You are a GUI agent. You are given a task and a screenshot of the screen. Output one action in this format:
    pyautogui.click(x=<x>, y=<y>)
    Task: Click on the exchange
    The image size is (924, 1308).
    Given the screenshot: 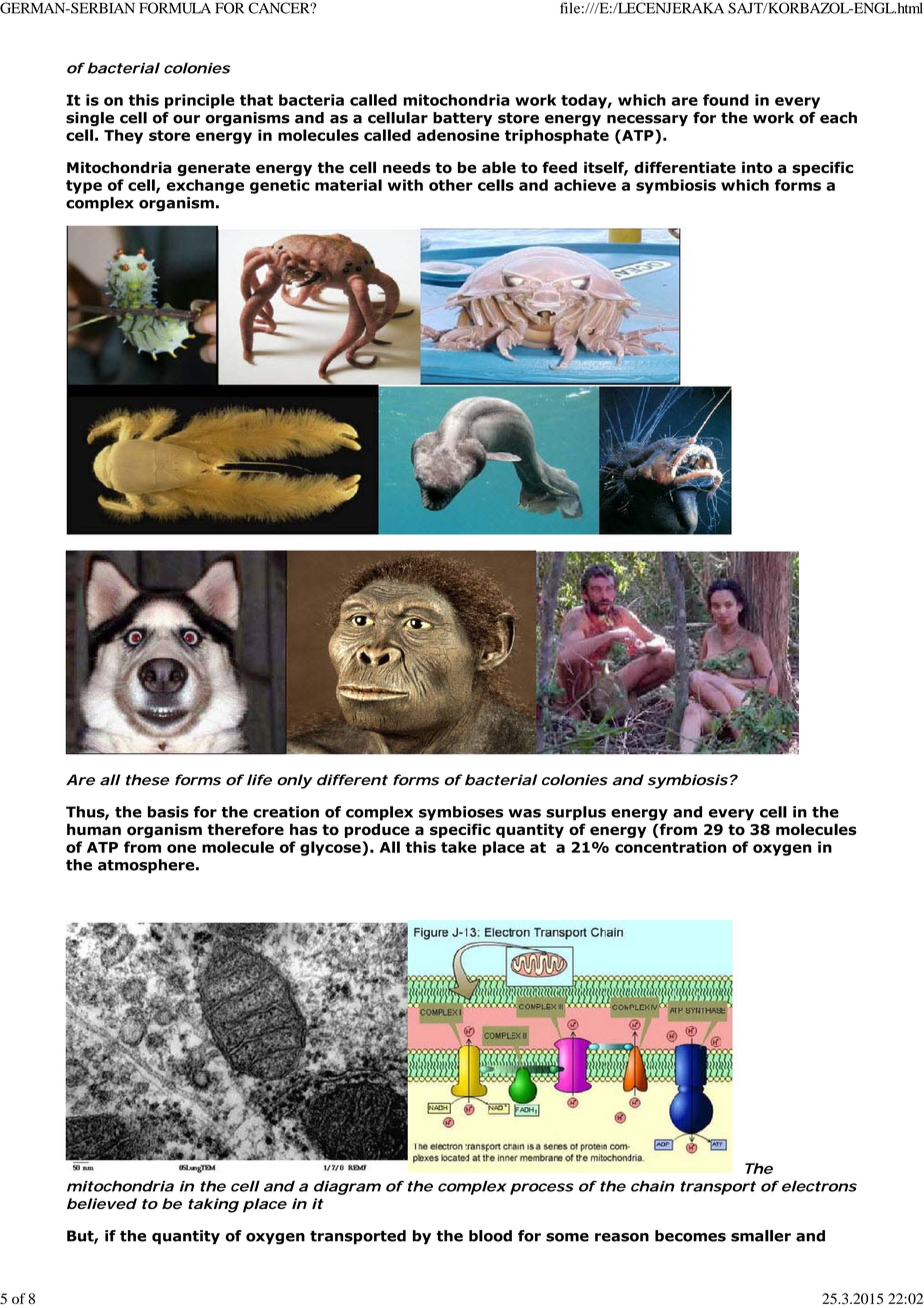 What is the action you would take?
    pyautogui.click(x=205, y=186)
